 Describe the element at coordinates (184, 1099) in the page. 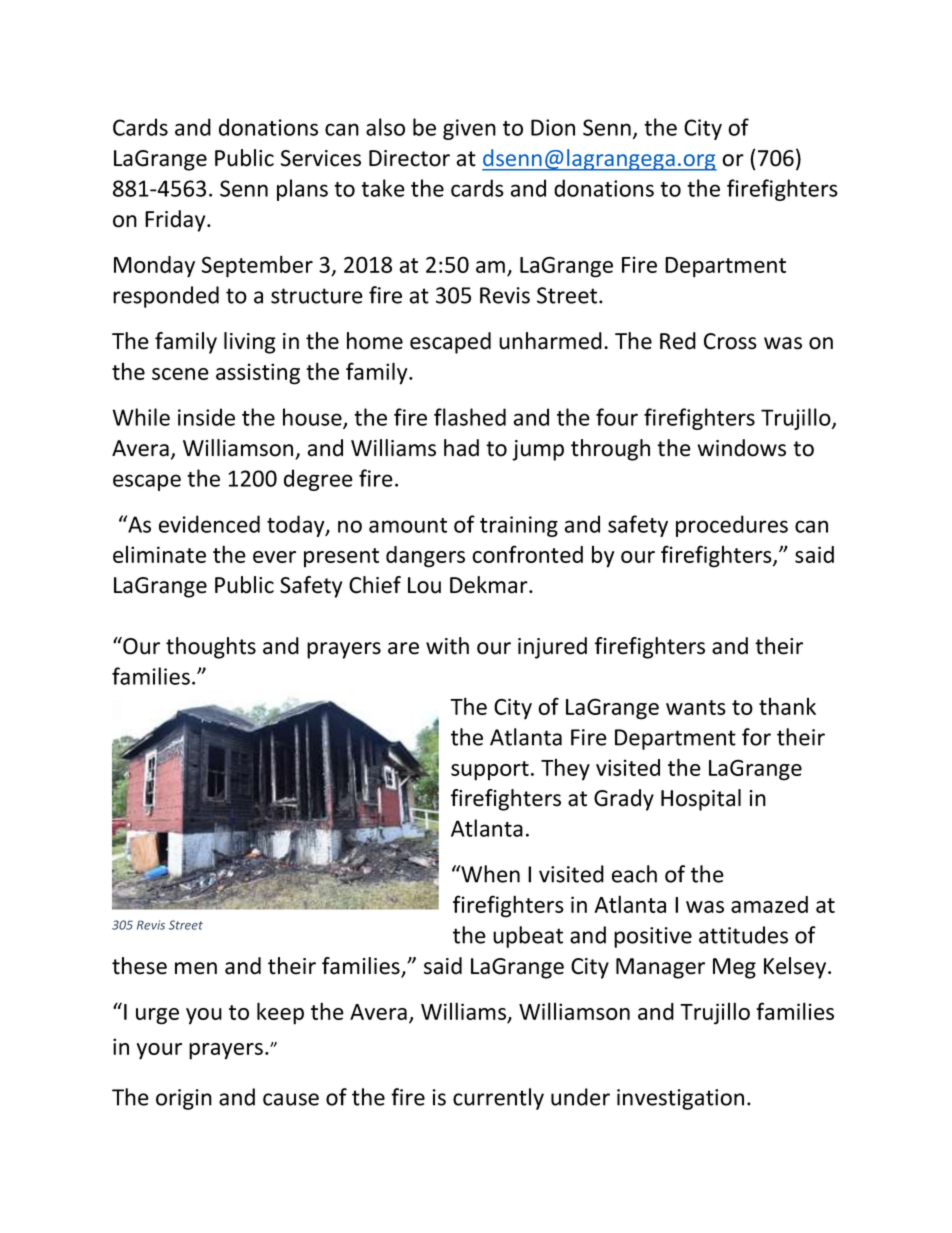

I see `origin` at that location.
